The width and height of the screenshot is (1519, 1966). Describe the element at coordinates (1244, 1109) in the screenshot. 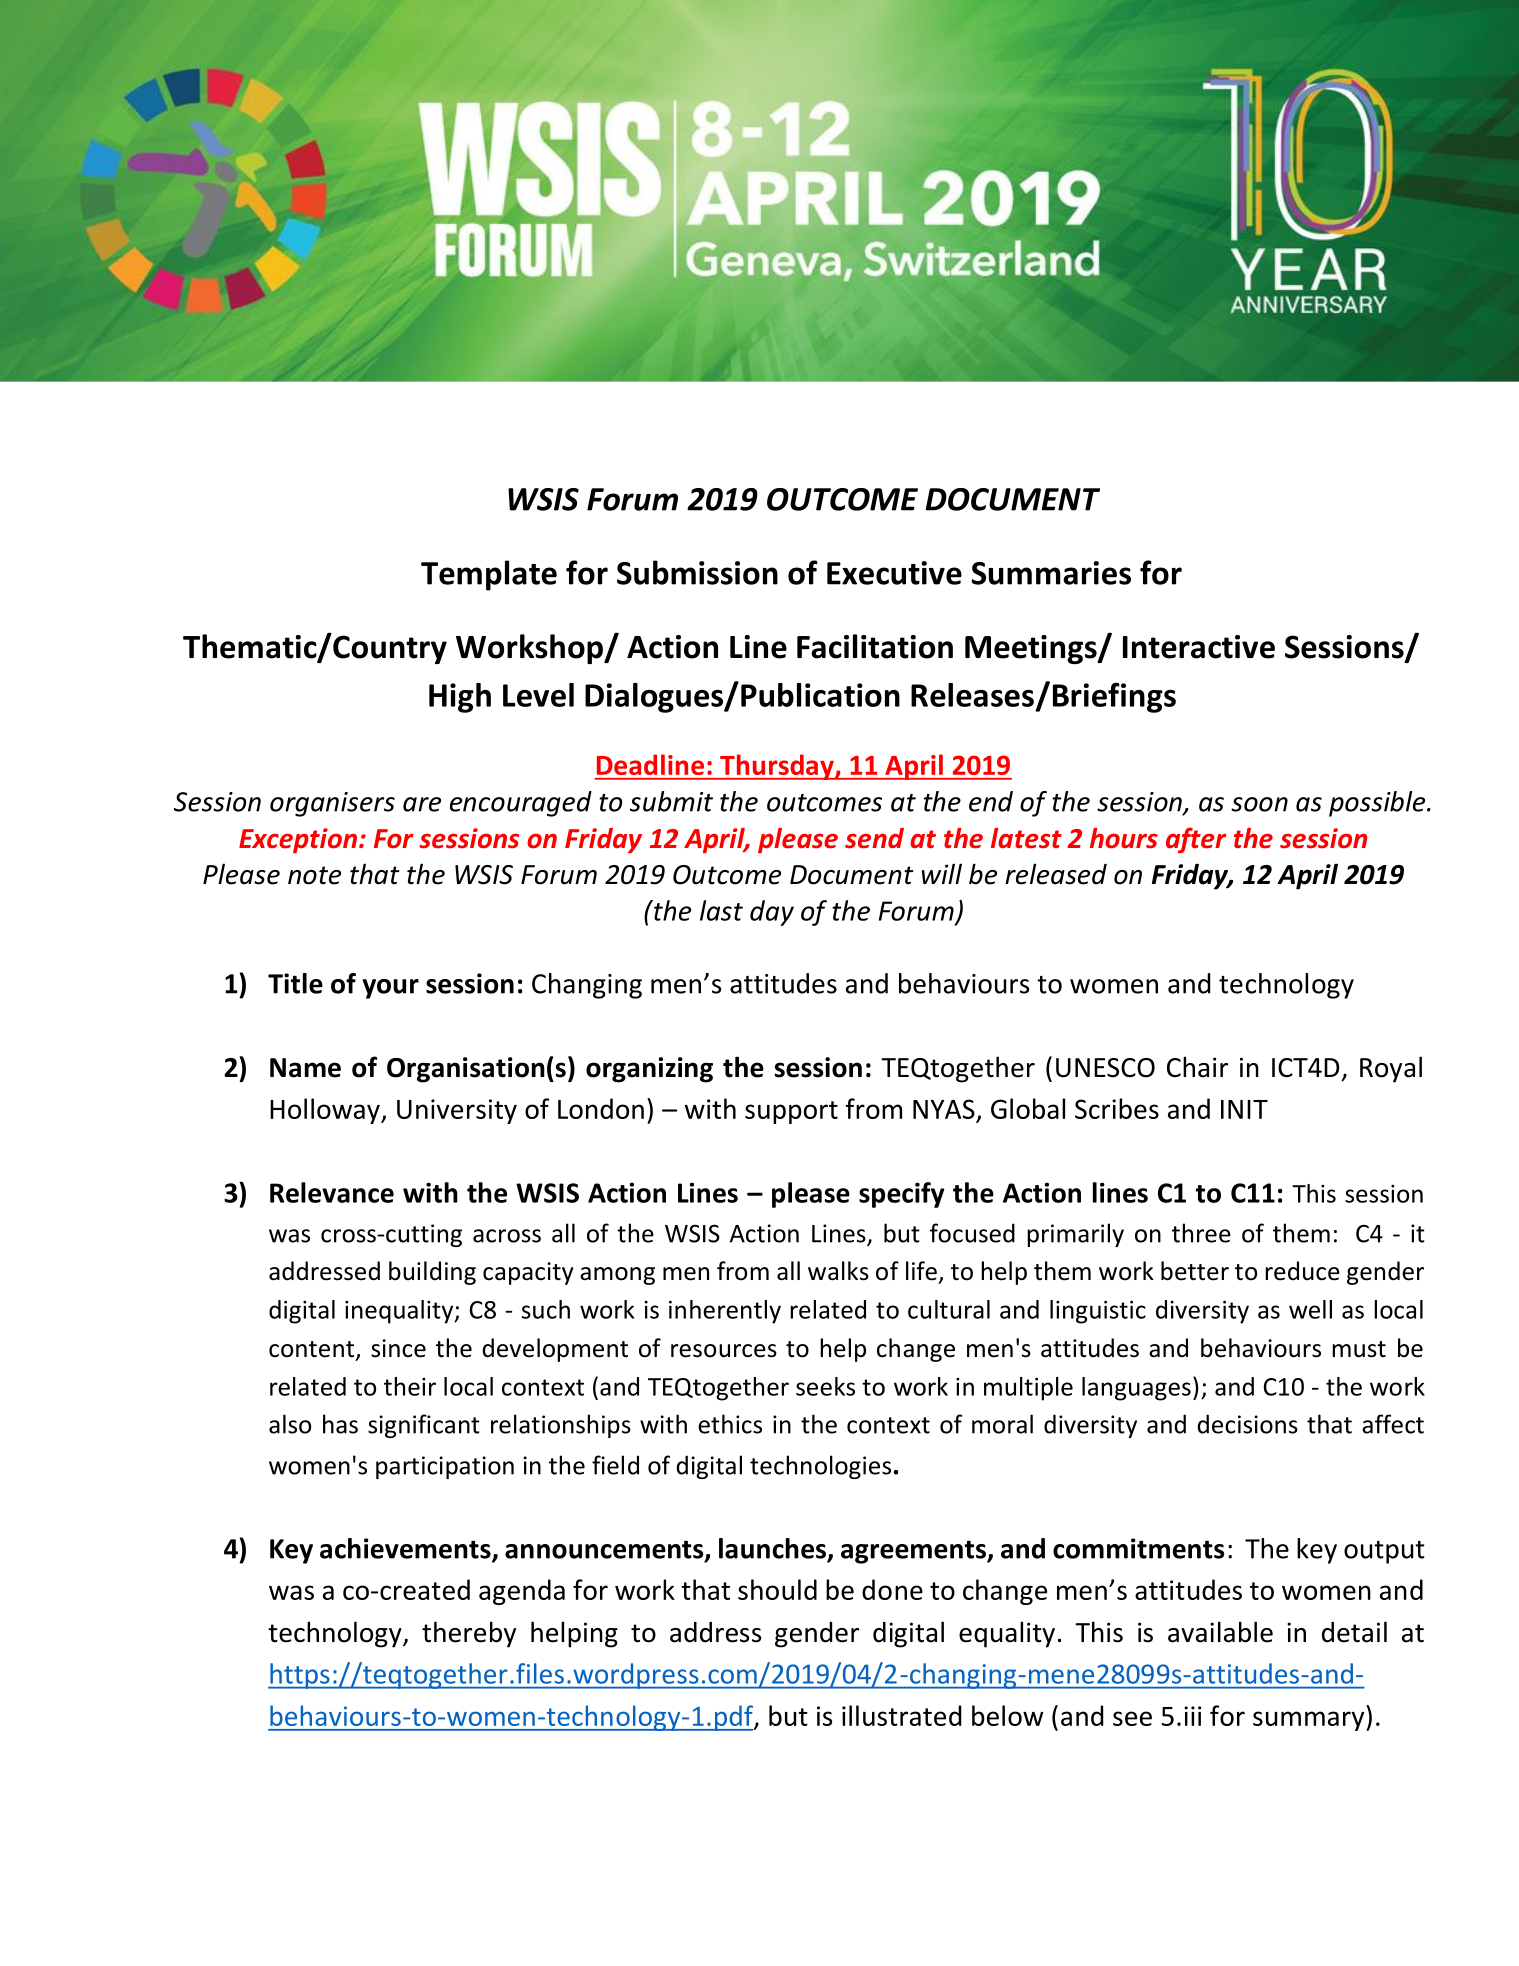

I see `INIT` at that location.
